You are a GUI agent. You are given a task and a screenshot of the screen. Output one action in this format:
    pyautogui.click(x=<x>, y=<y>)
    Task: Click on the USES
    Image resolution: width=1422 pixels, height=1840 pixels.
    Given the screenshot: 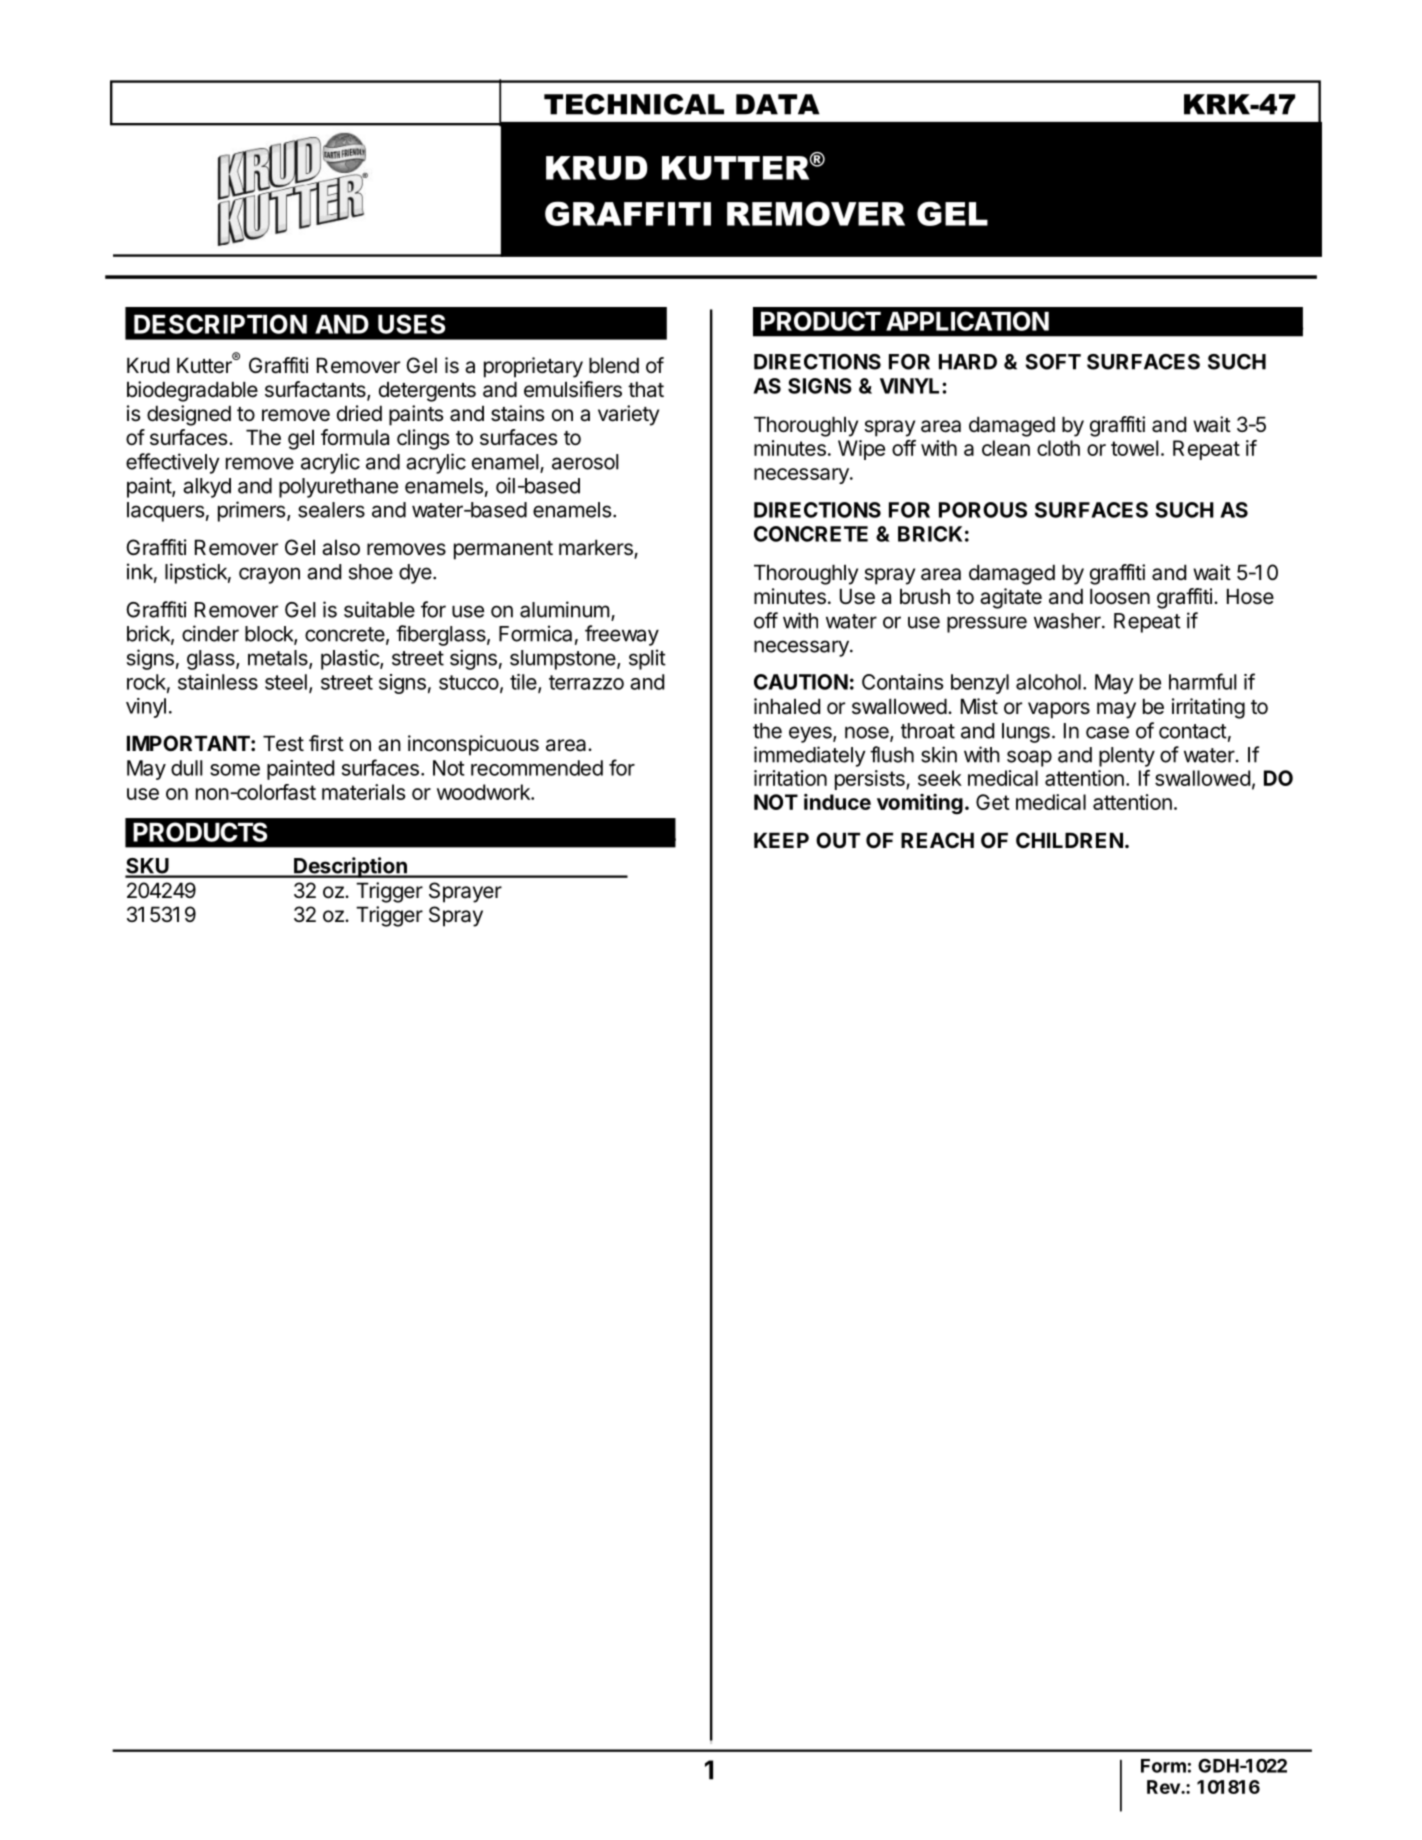 What is the action you would take?
    pyautogui.click(x=411, y=324)
